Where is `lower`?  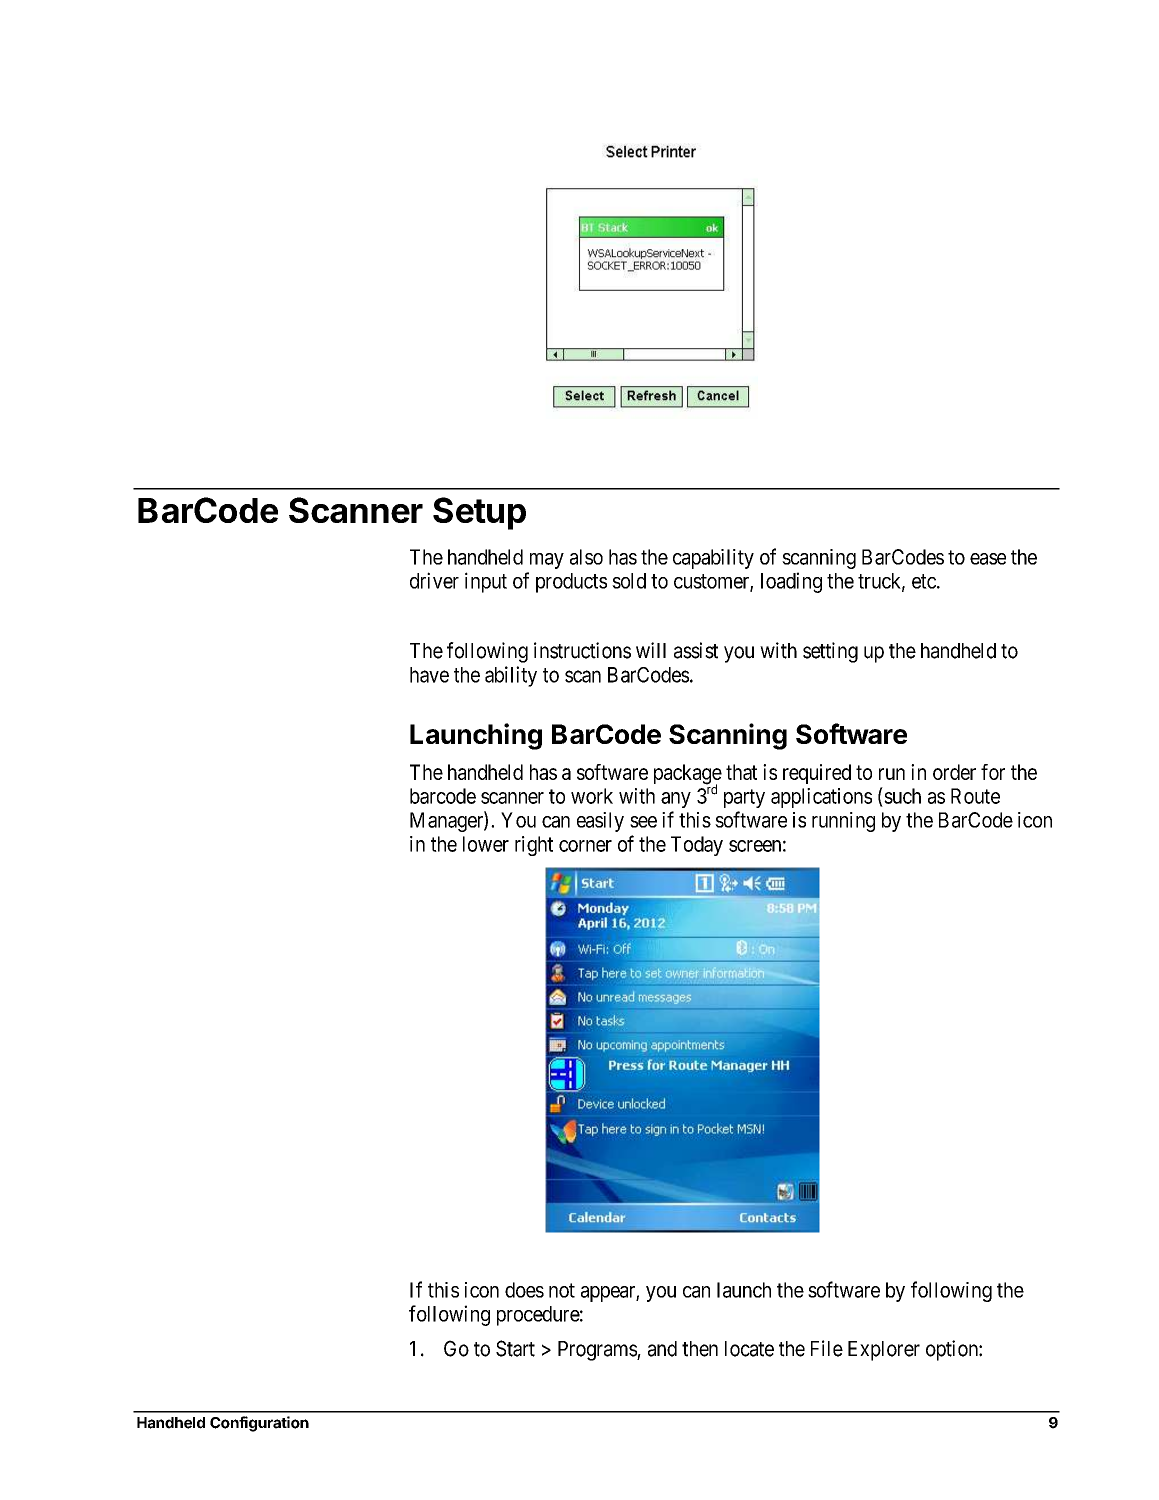 lower is located at coordinates (486, 844).
